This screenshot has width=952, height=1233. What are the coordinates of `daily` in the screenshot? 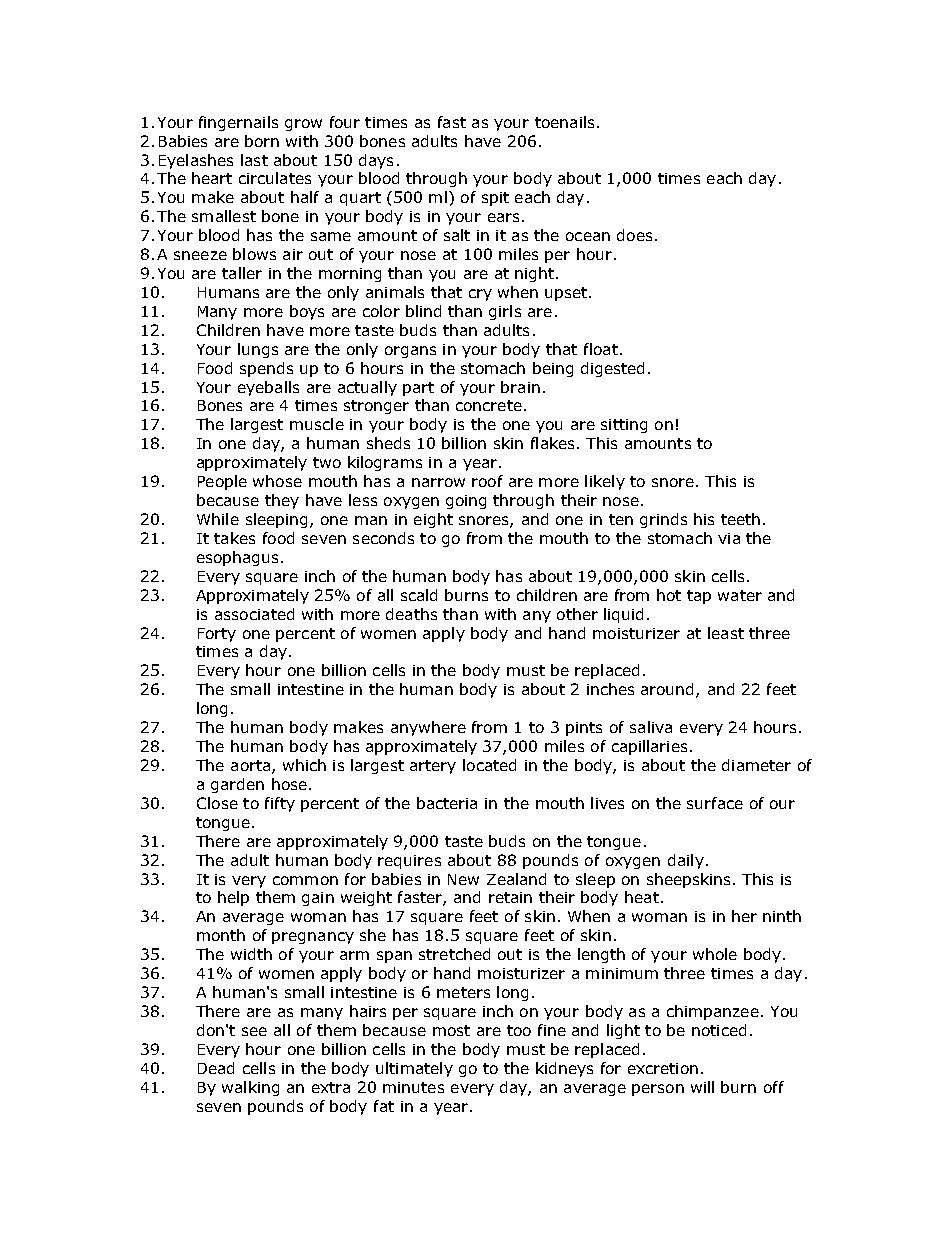 It's located at (686, 861).
